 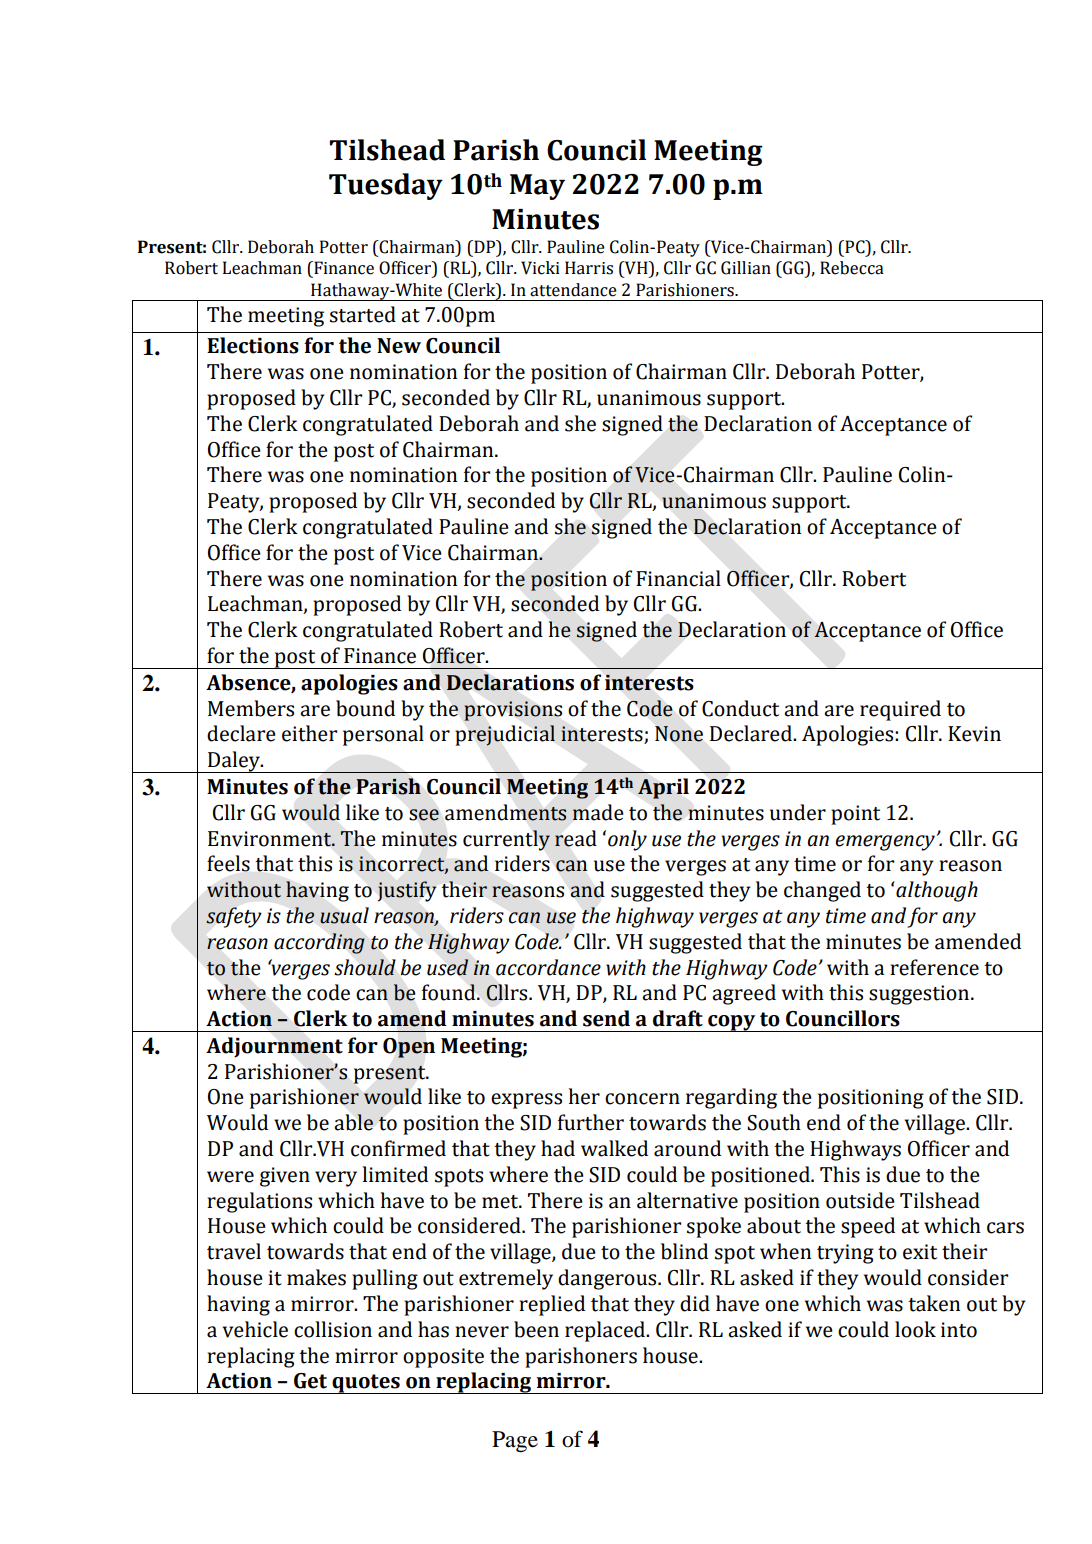 I want to click on required, so click(x=900, y=710).
